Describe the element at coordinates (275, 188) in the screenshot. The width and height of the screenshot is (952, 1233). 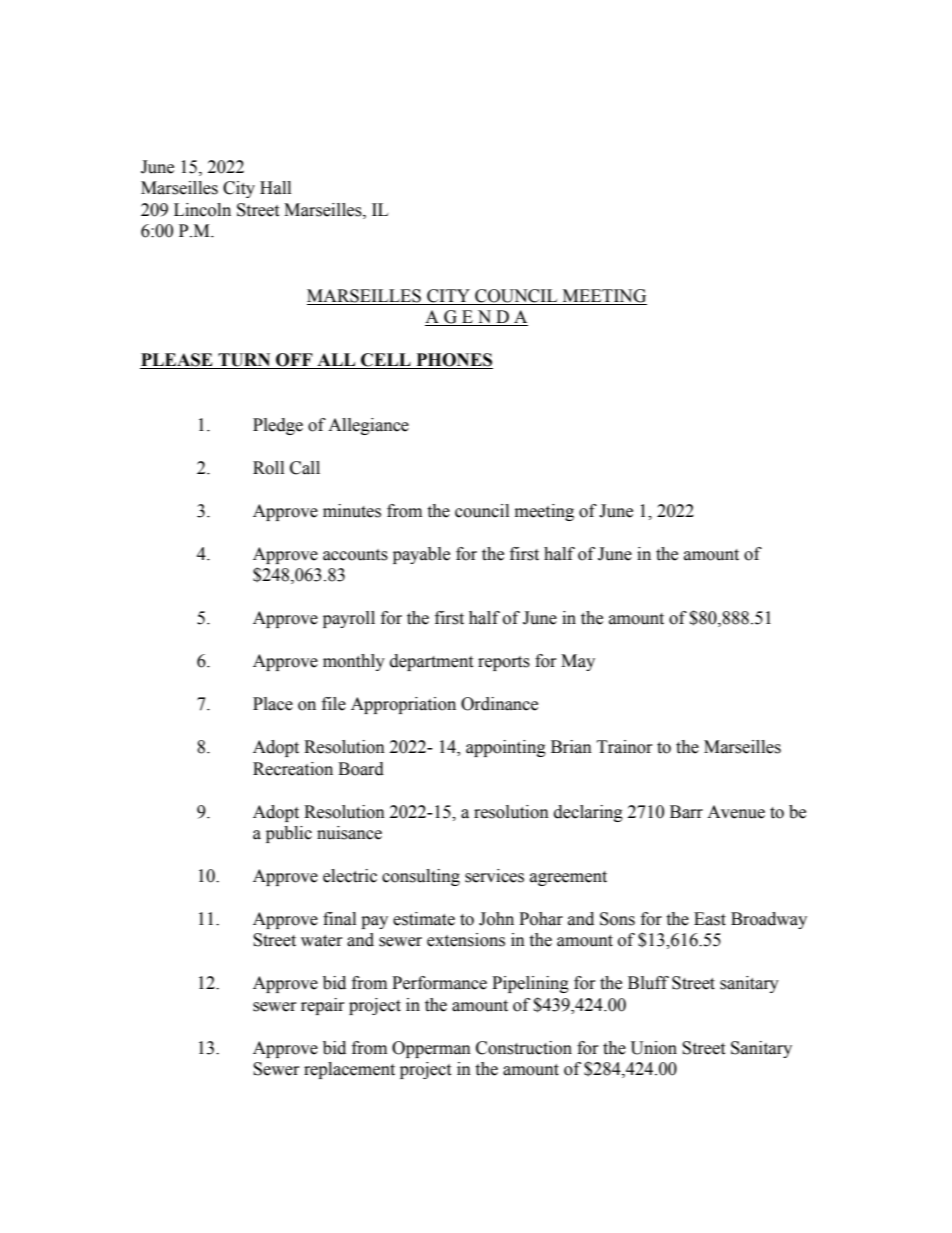
I see `Hall` at that location.
